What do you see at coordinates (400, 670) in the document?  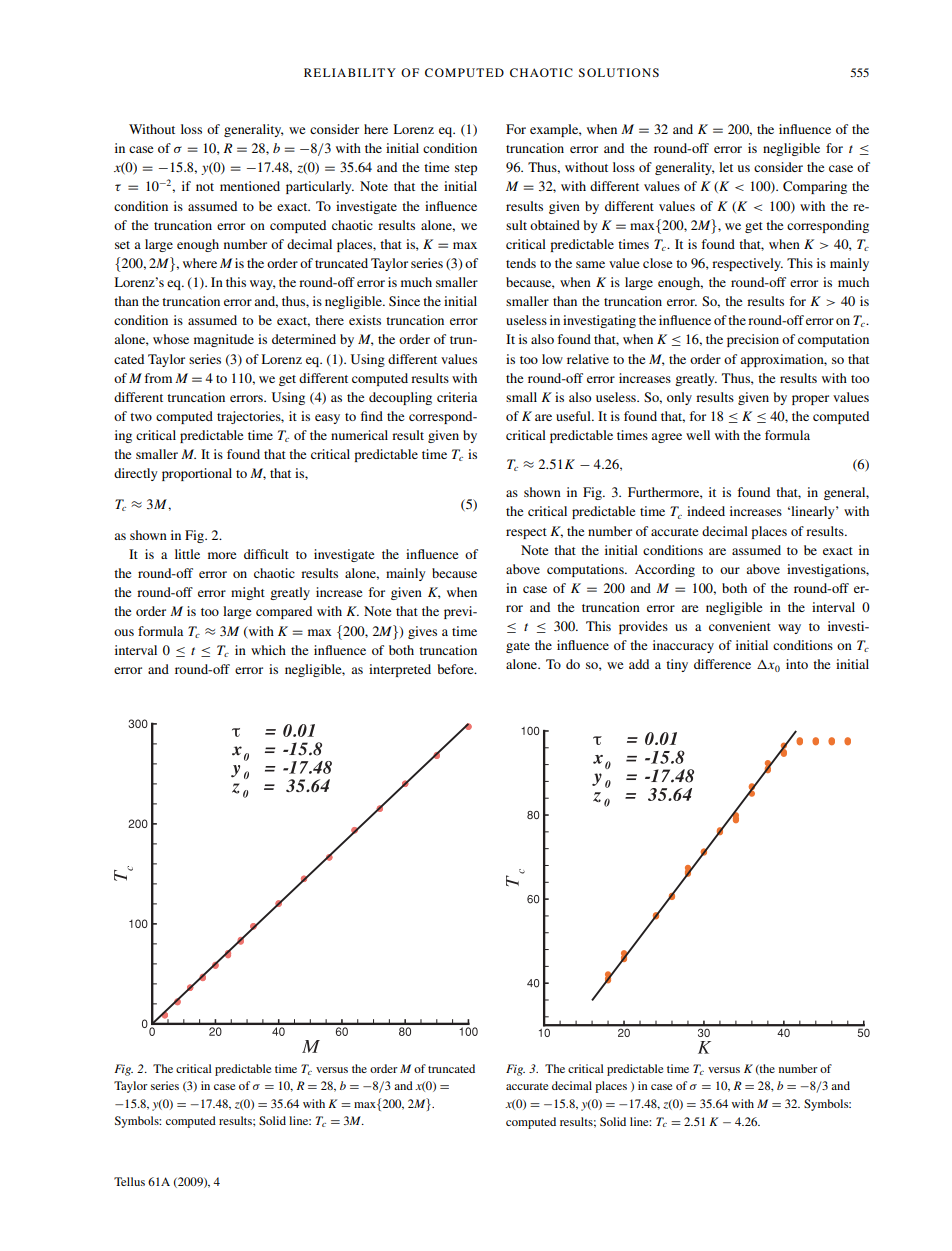 I see `interpreted` at bounding box center [400, 670].
